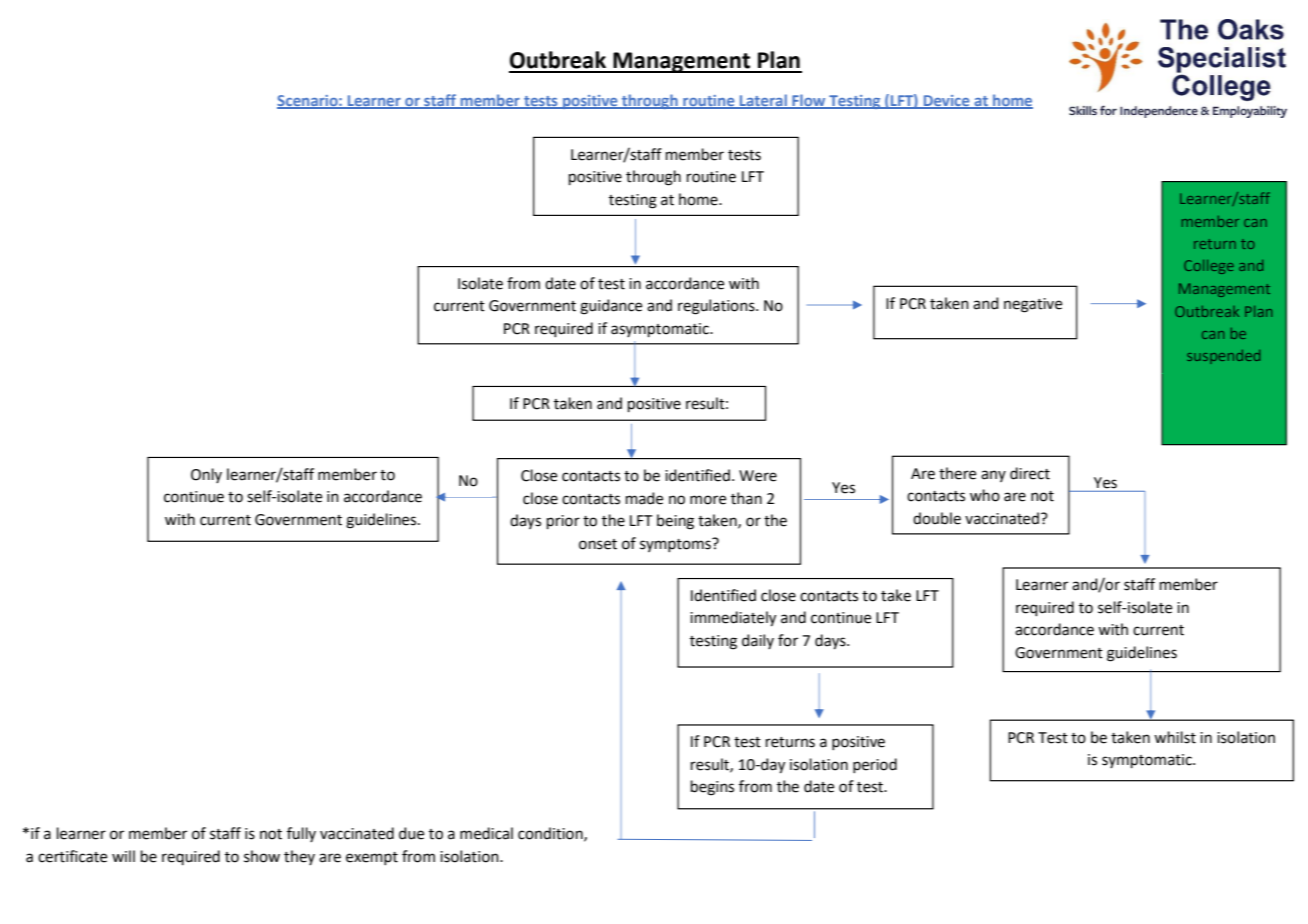  What do you see at coordinates (262, 856) in the image?
I see `show` at bounding box center [262, 856].
